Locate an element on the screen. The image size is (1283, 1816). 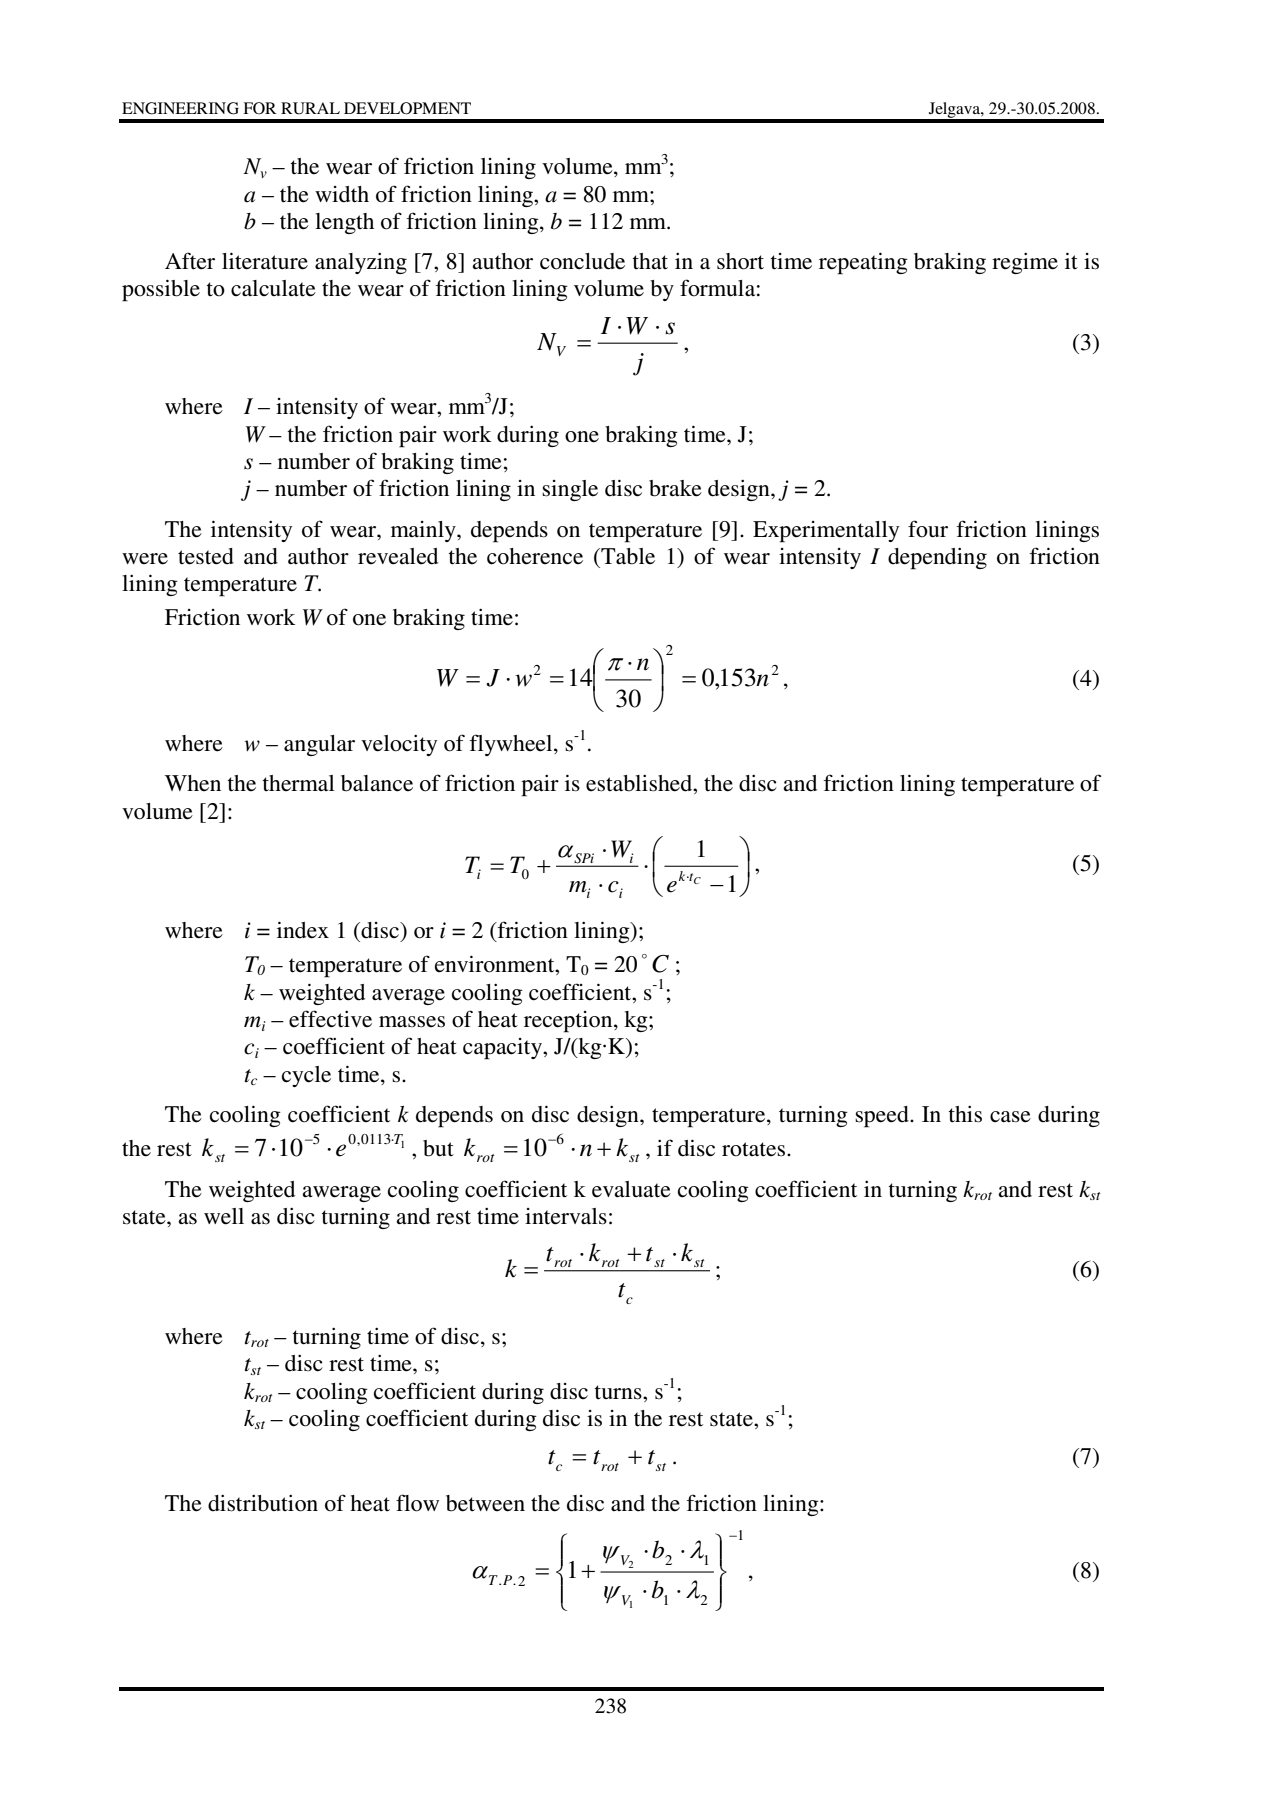
tested is located at coordinates (206, 556).
